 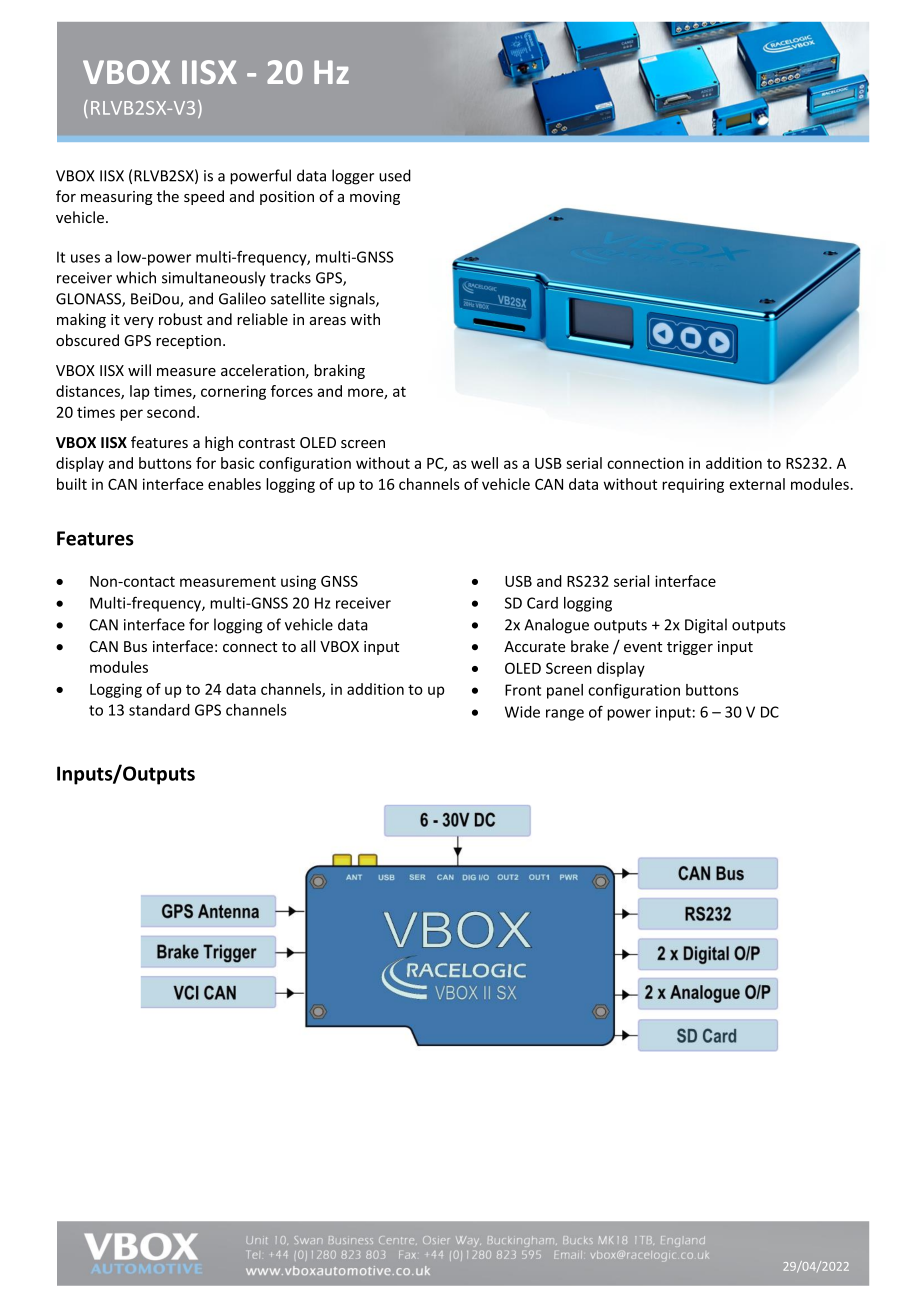 What do you see at coordinates (542, 603) in the screenshot?
I see `Card` at bounding box center [542, 603].
